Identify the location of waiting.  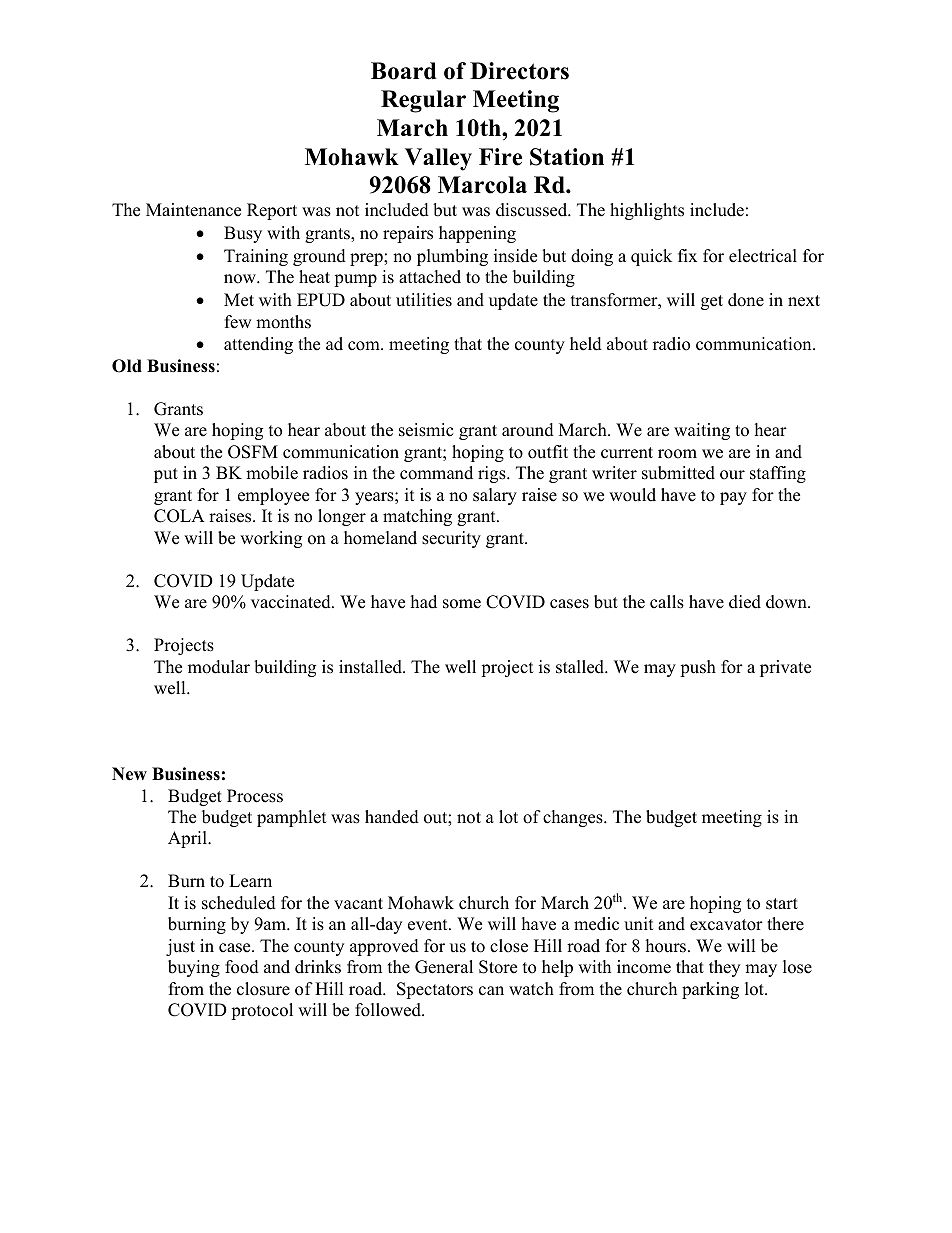
(702, 431).
